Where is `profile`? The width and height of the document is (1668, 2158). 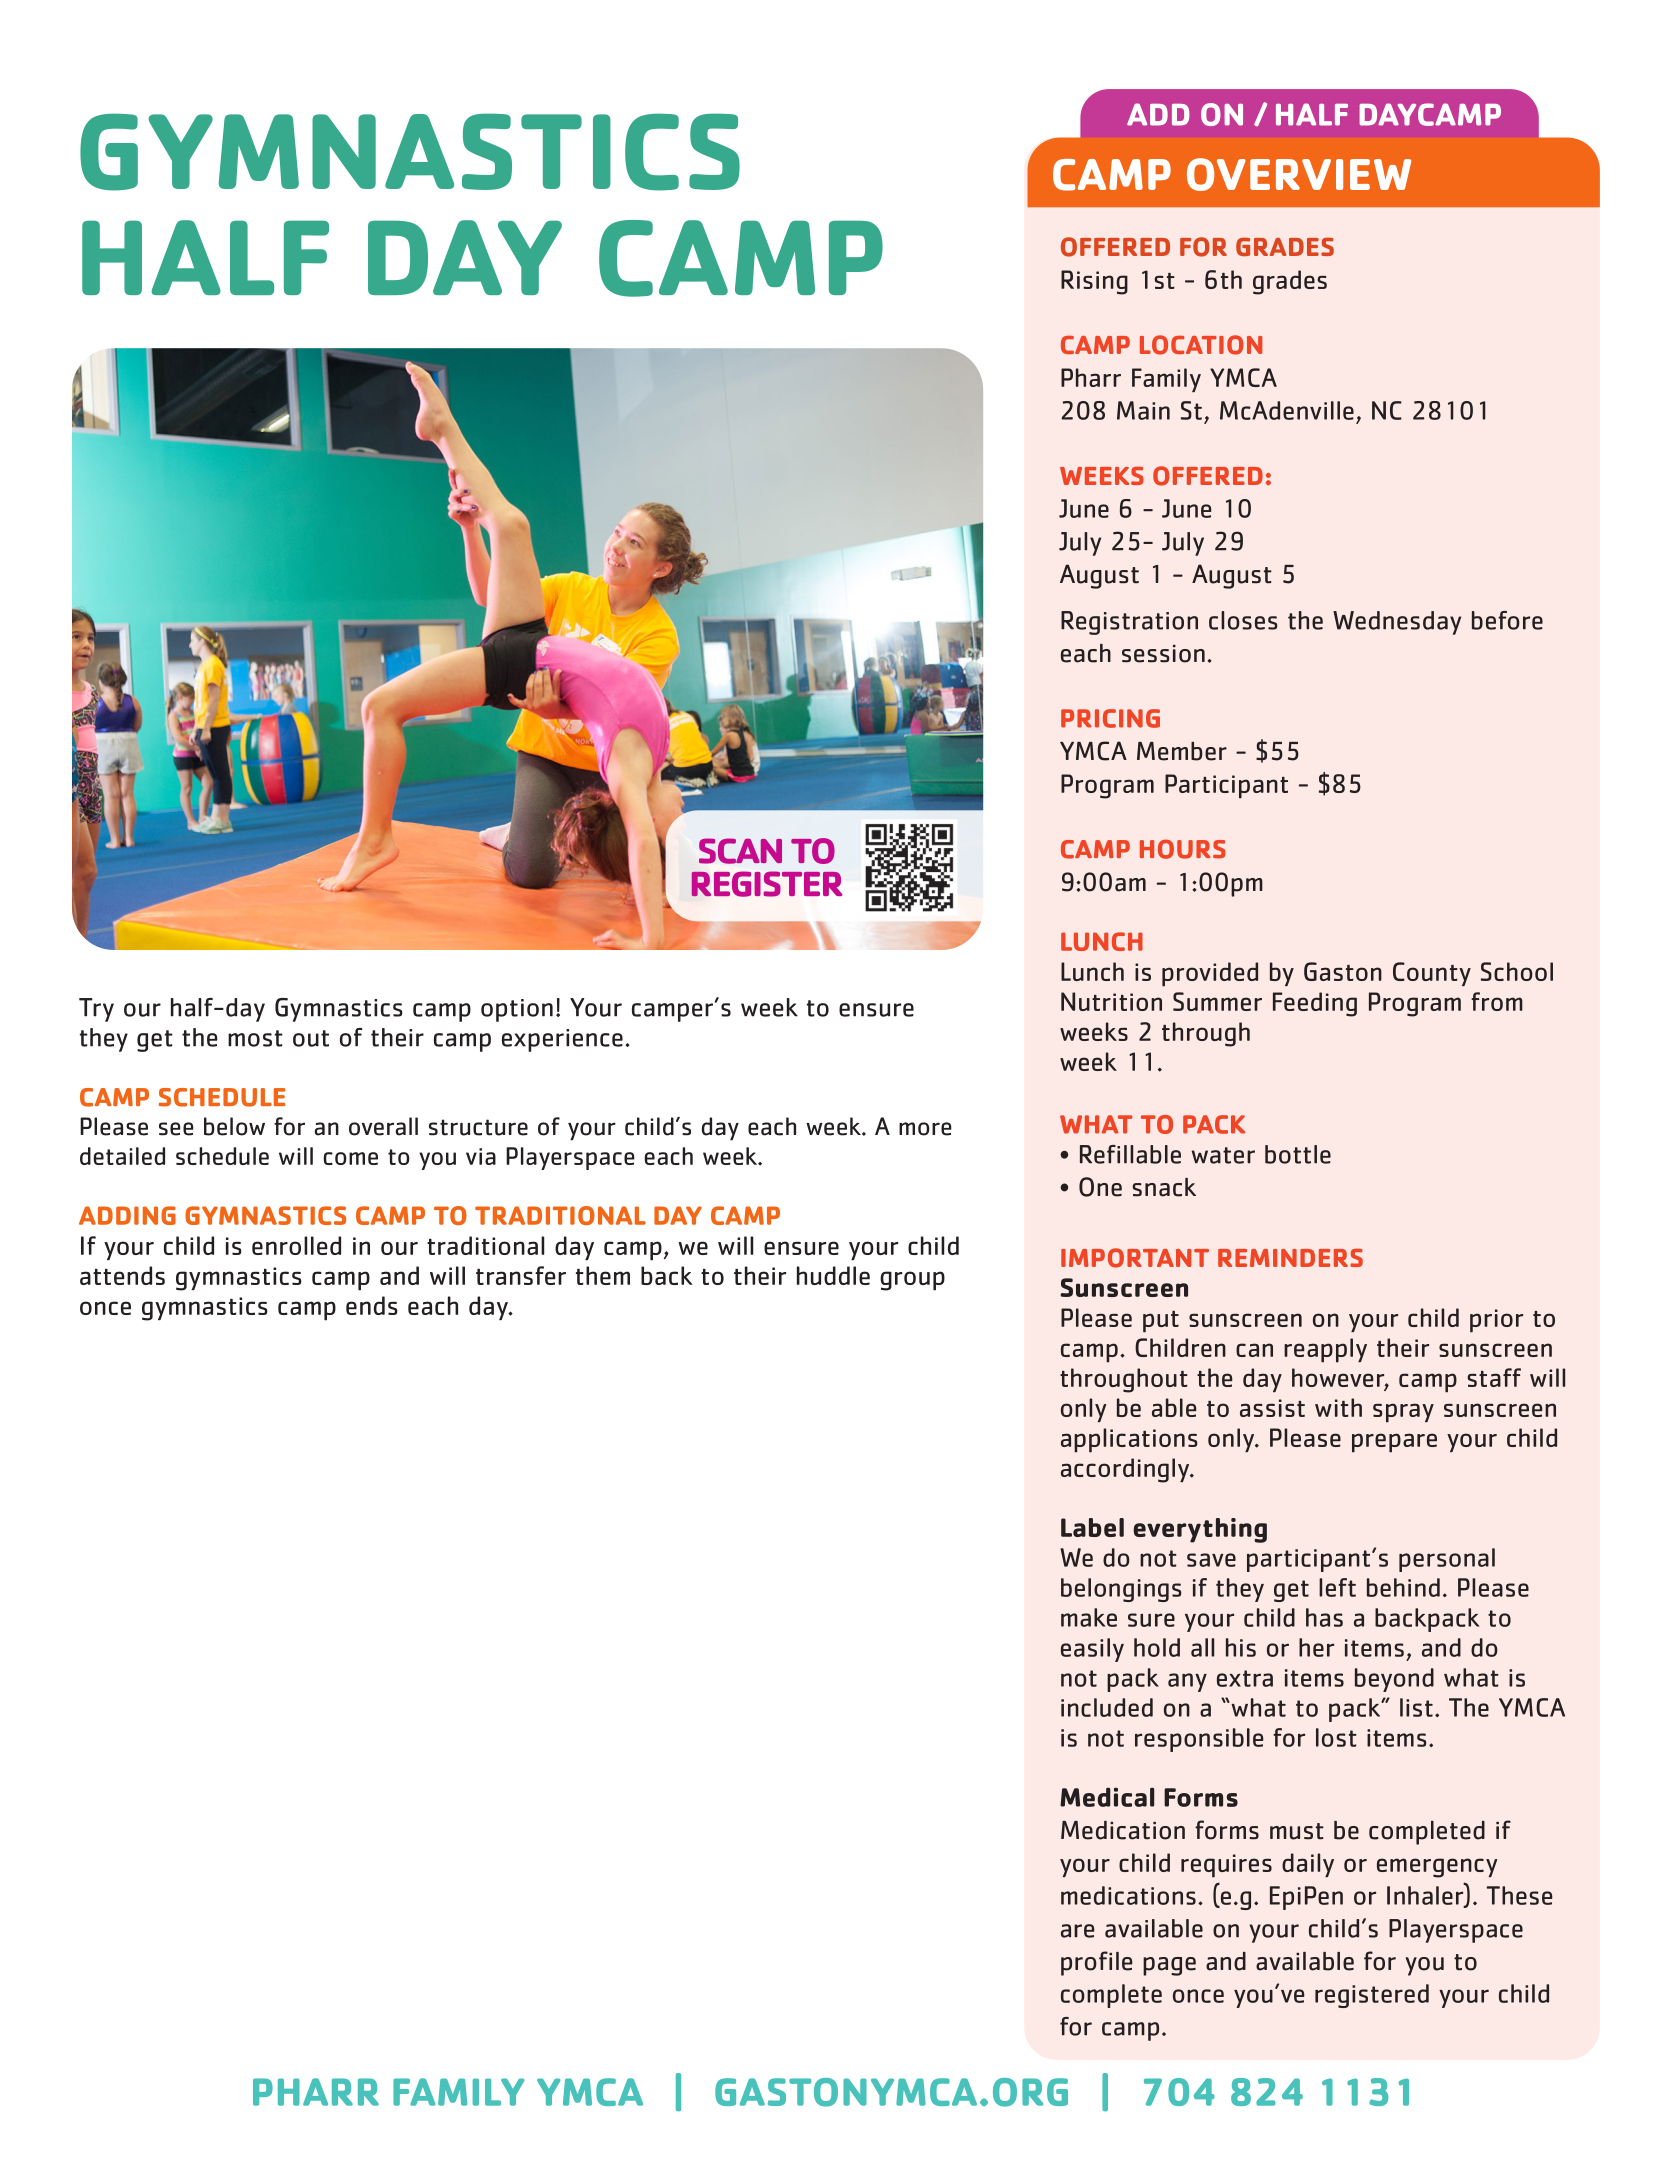 profile is located at coordinates (1097, 1963).
